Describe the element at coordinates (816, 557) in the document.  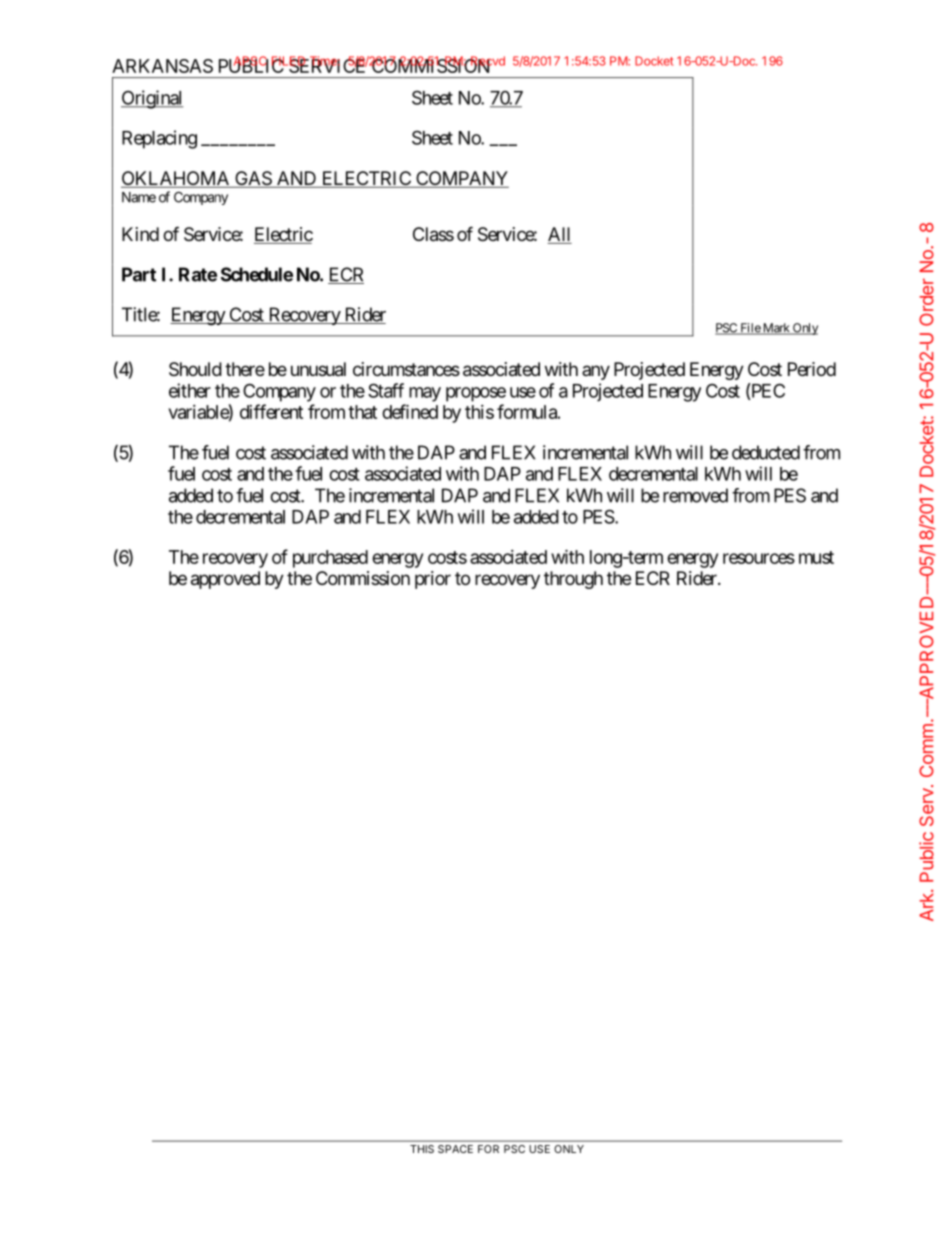
I see `must` at that location.
